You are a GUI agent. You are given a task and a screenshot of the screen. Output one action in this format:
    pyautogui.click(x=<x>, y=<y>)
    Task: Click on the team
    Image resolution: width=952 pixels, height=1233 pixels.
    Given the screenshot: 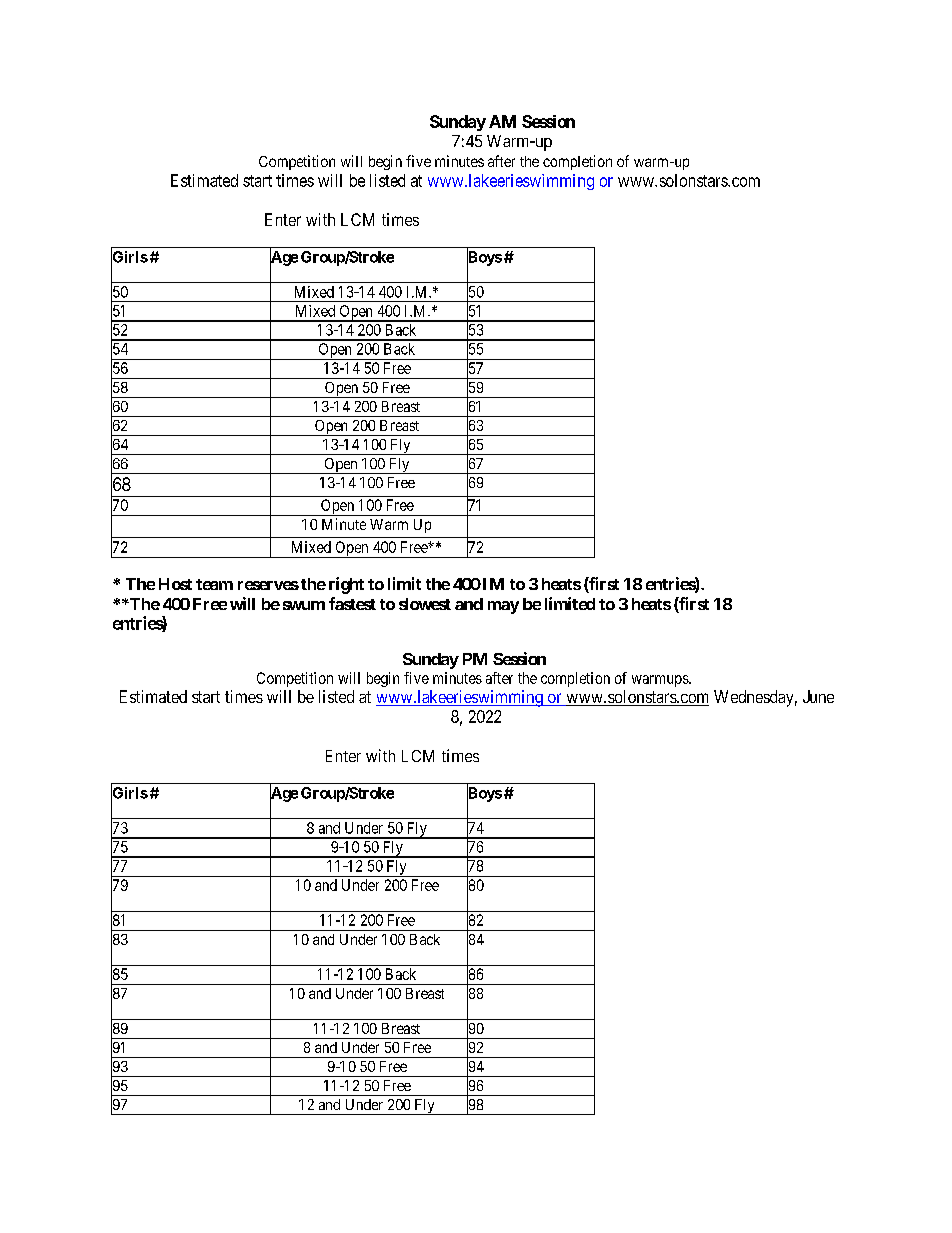 What is the action you would take?
    pyautogui.click(x=214, y=584)
